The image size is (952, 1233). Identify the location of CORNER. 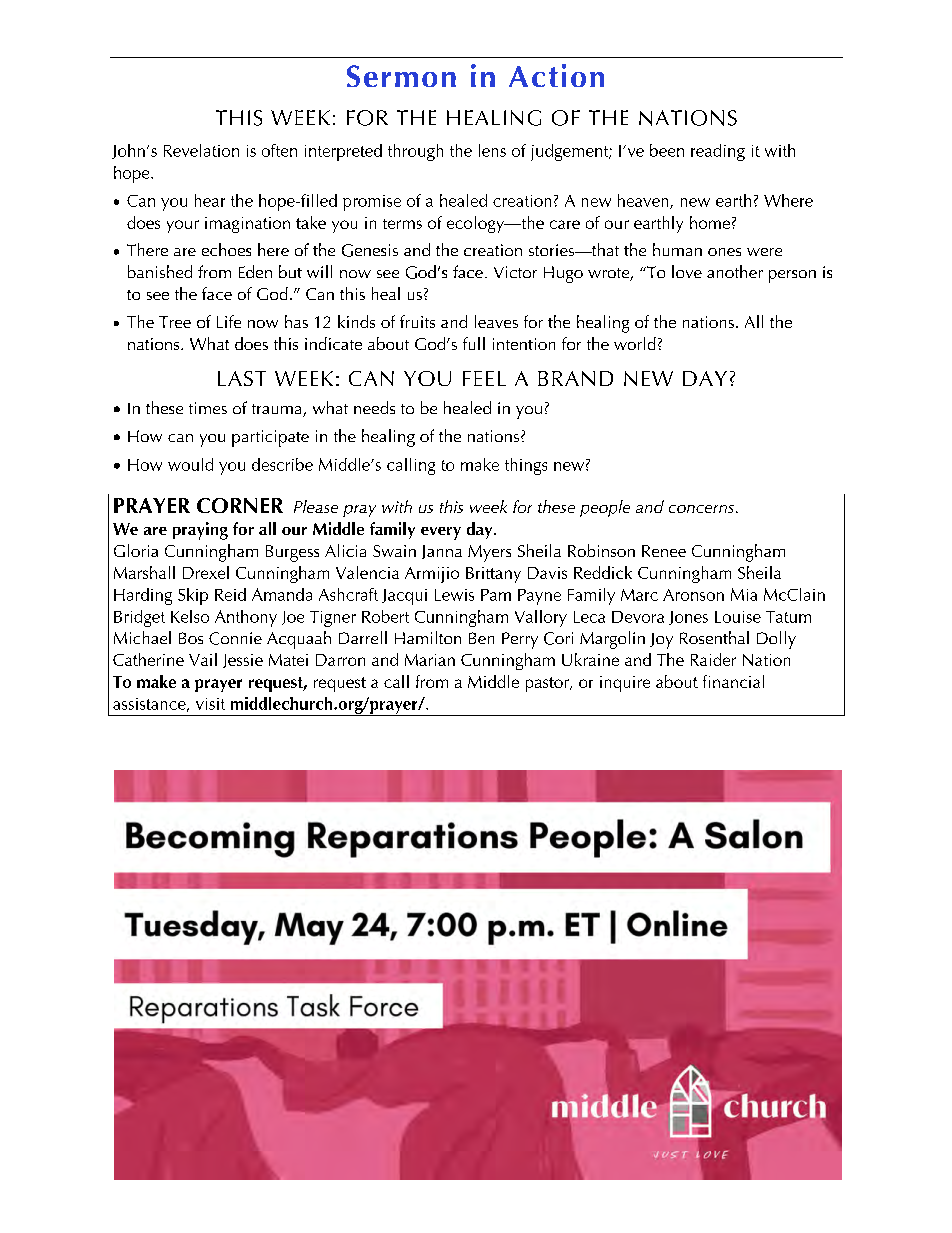
(240, 505).
